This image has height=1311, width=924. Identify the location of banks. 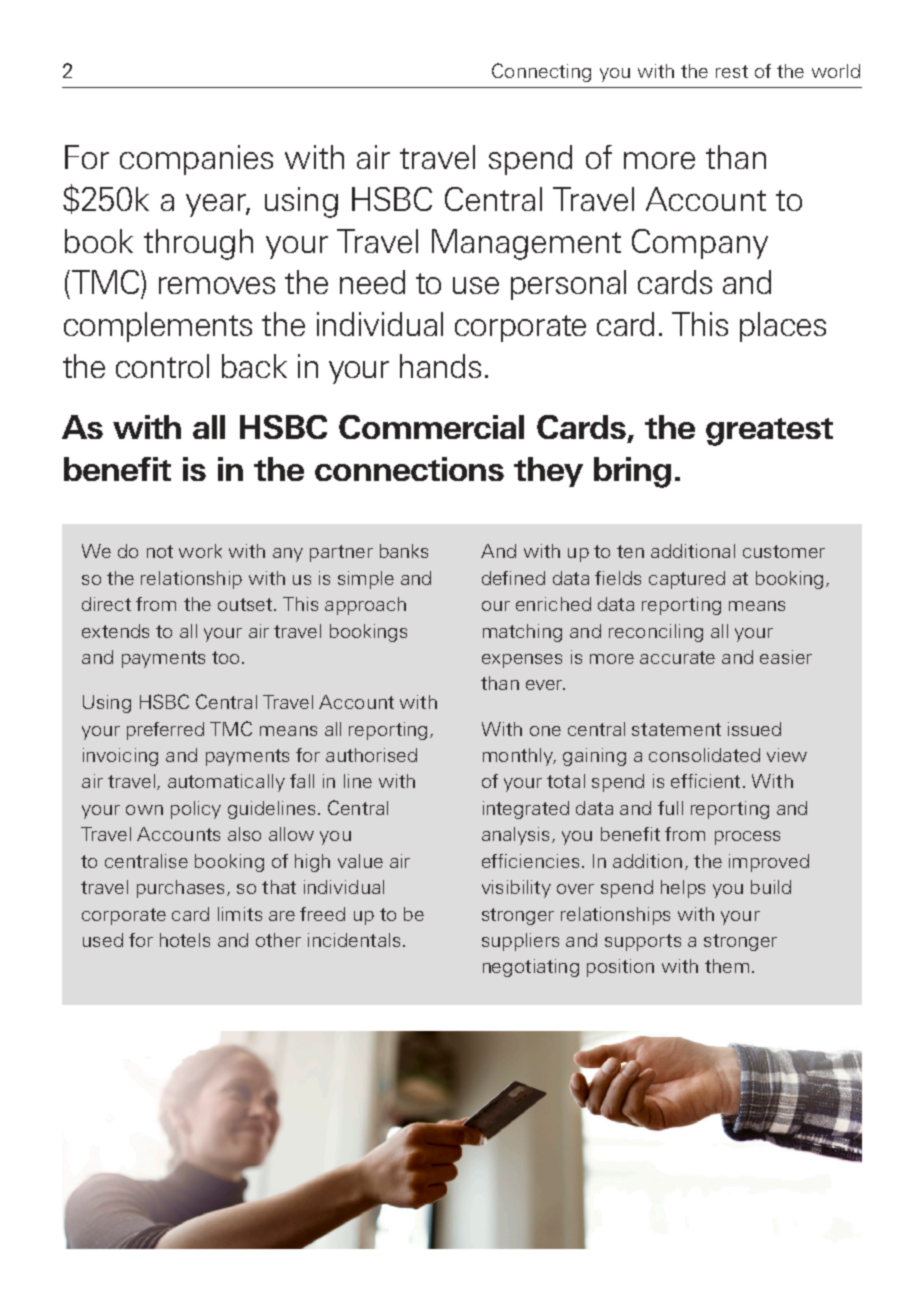
(404, 551).
